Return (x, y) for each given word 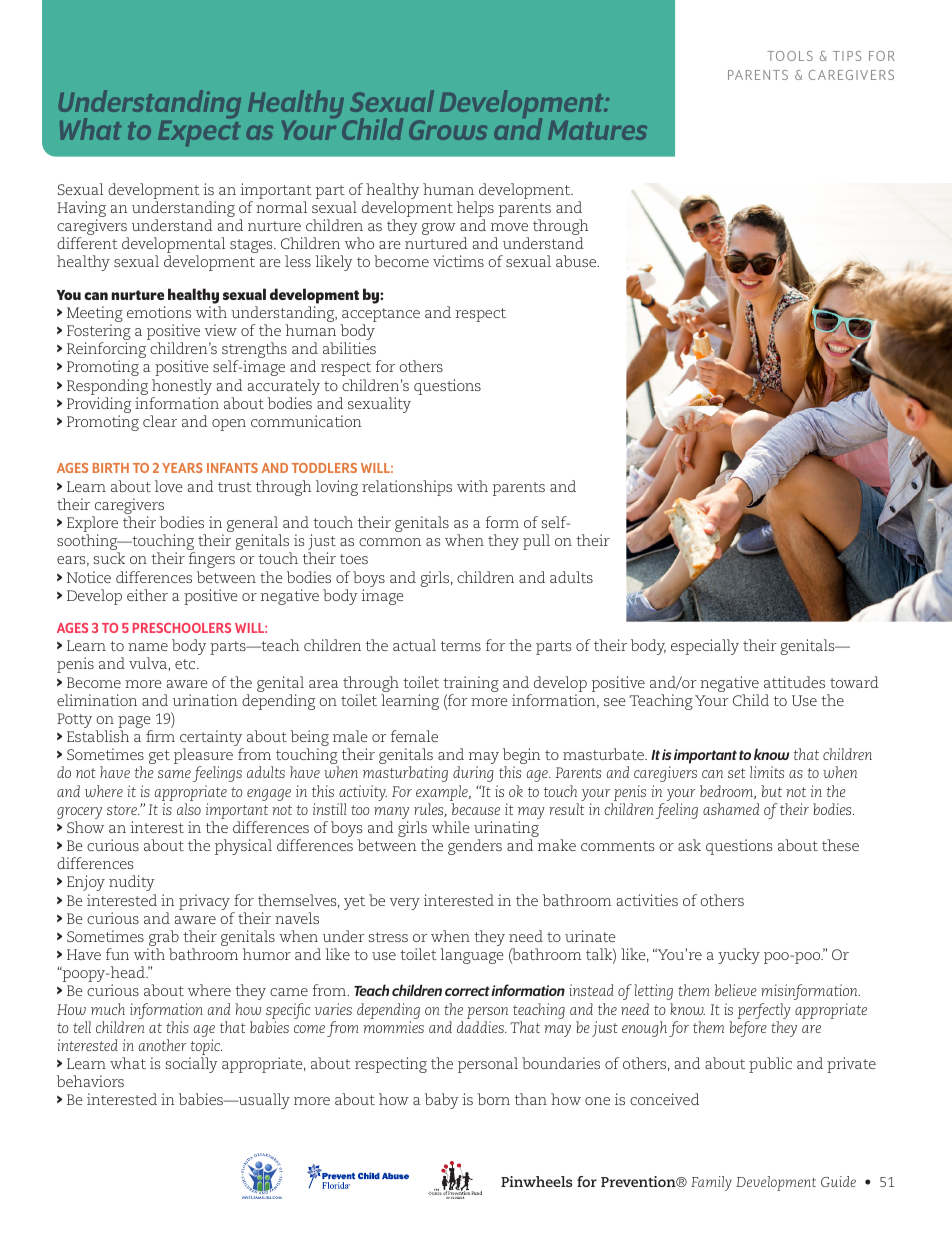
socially (192, 1065)
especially (705, 647)
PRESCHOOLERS (182, 628)
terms (461, 646)
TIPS (847, 56)
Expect (199, 132)
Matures (597, 130)
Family (711, 1183)
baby (442, 1101)
